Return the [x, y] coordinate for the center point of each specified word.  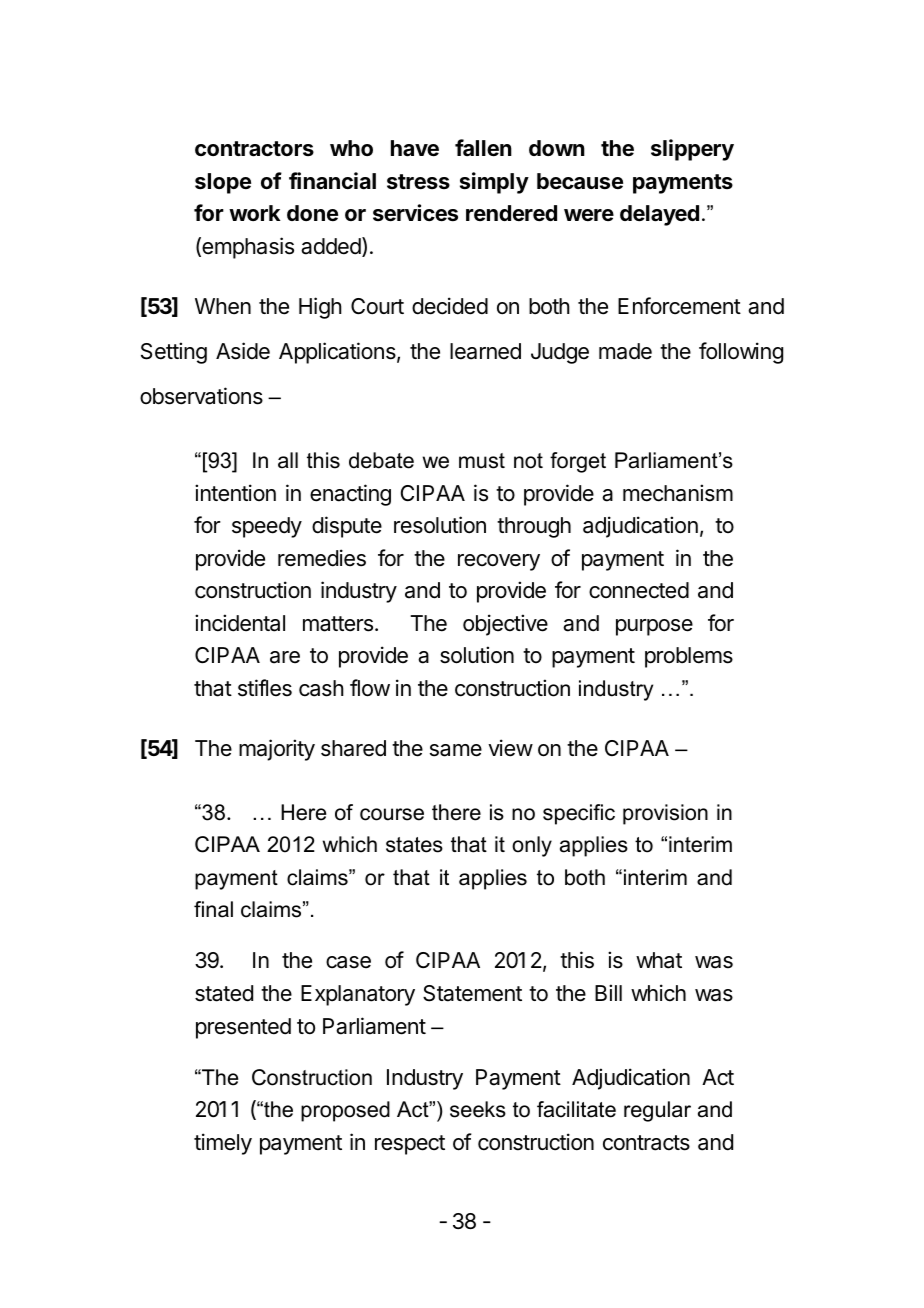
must [482, 461]
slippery [692, 150]
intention [235, 493]
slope [223, 183]
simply [494, 183]
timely [223, 1144]
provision [665, 814]
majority [277, 750]
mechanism [678, 493]
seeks [478, 1109]
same [456, 750]
